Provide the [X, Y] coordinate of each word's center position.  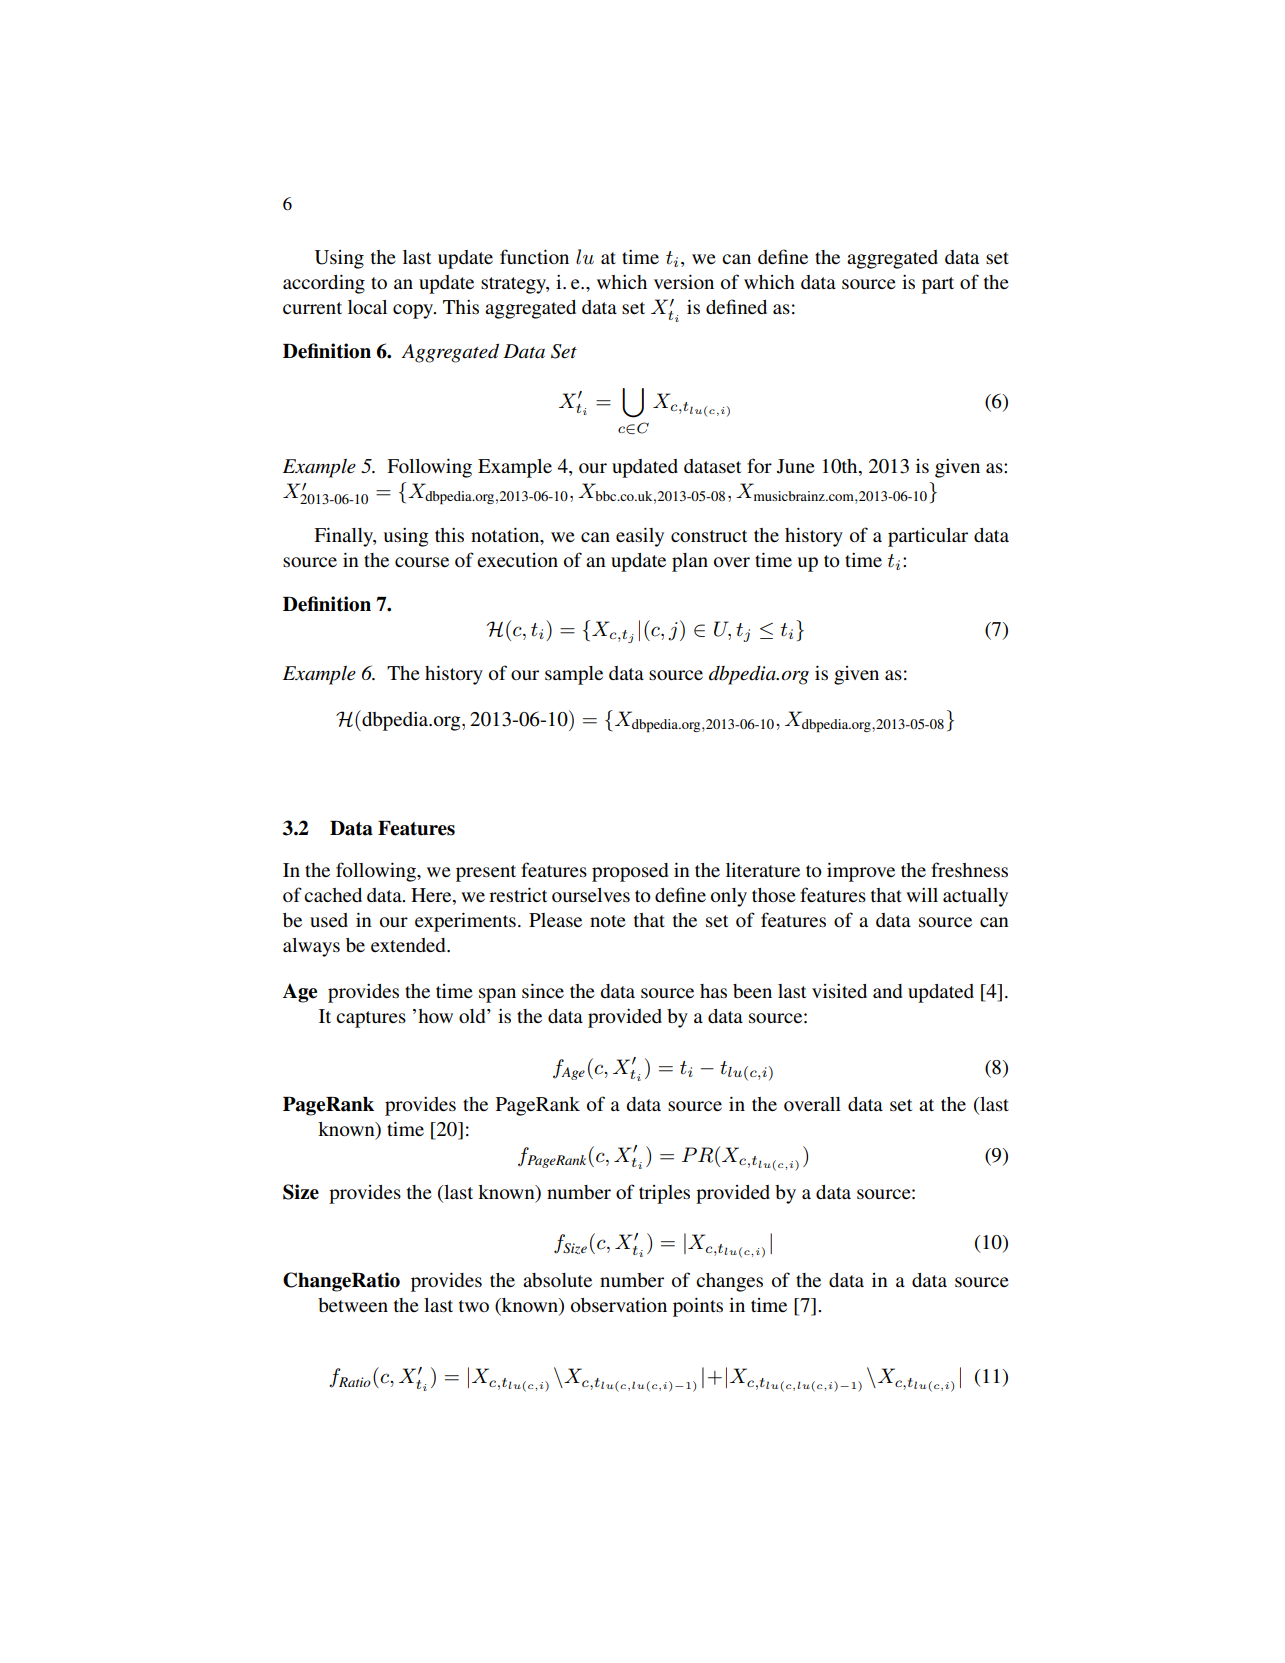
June [796, 466]
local [367, 307]
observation [619, 1304]
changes [729, 1282]
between [353, 1305]
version [684, 281]
